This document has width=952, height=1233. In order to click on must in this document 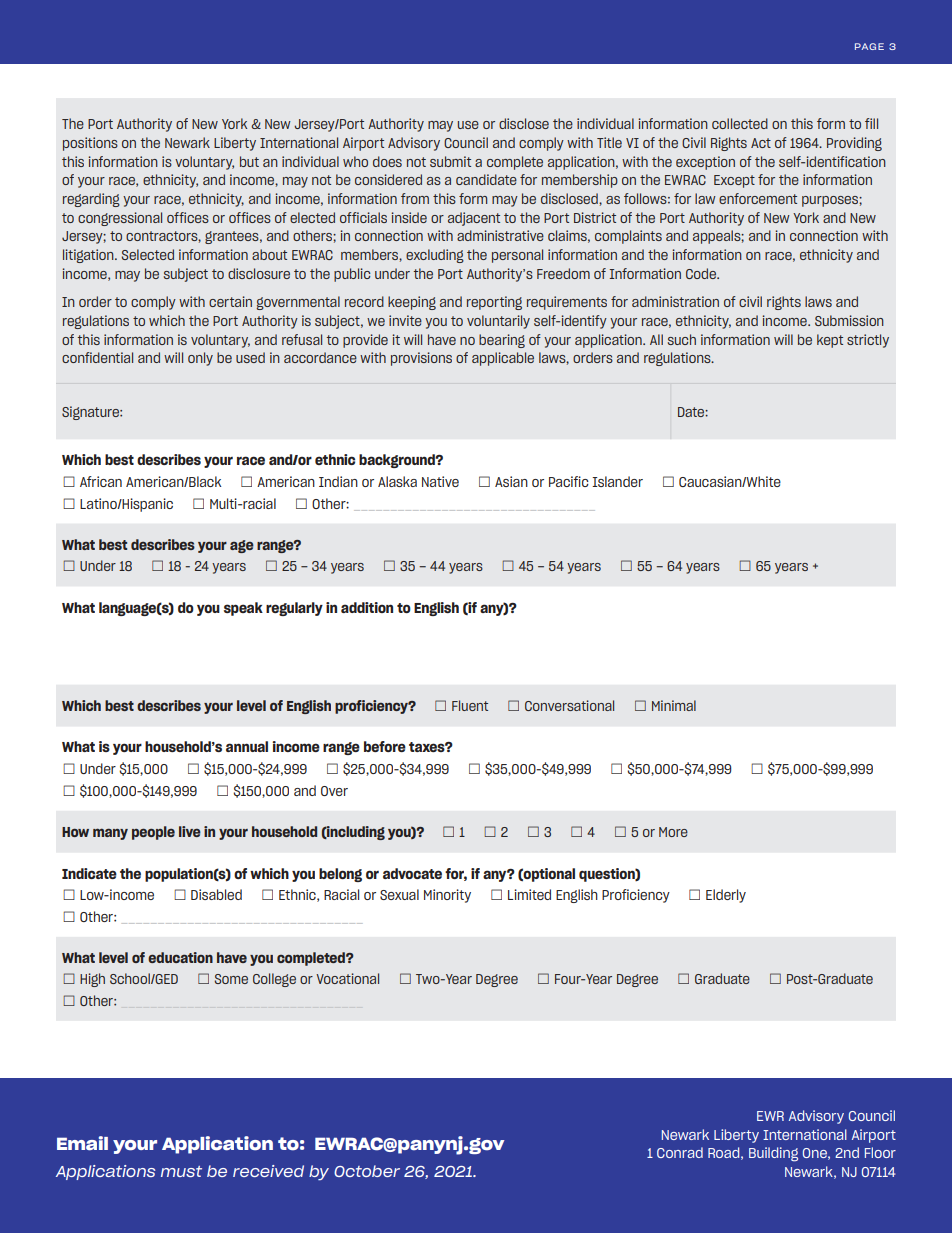, I will do `click(181, 1171)`.
